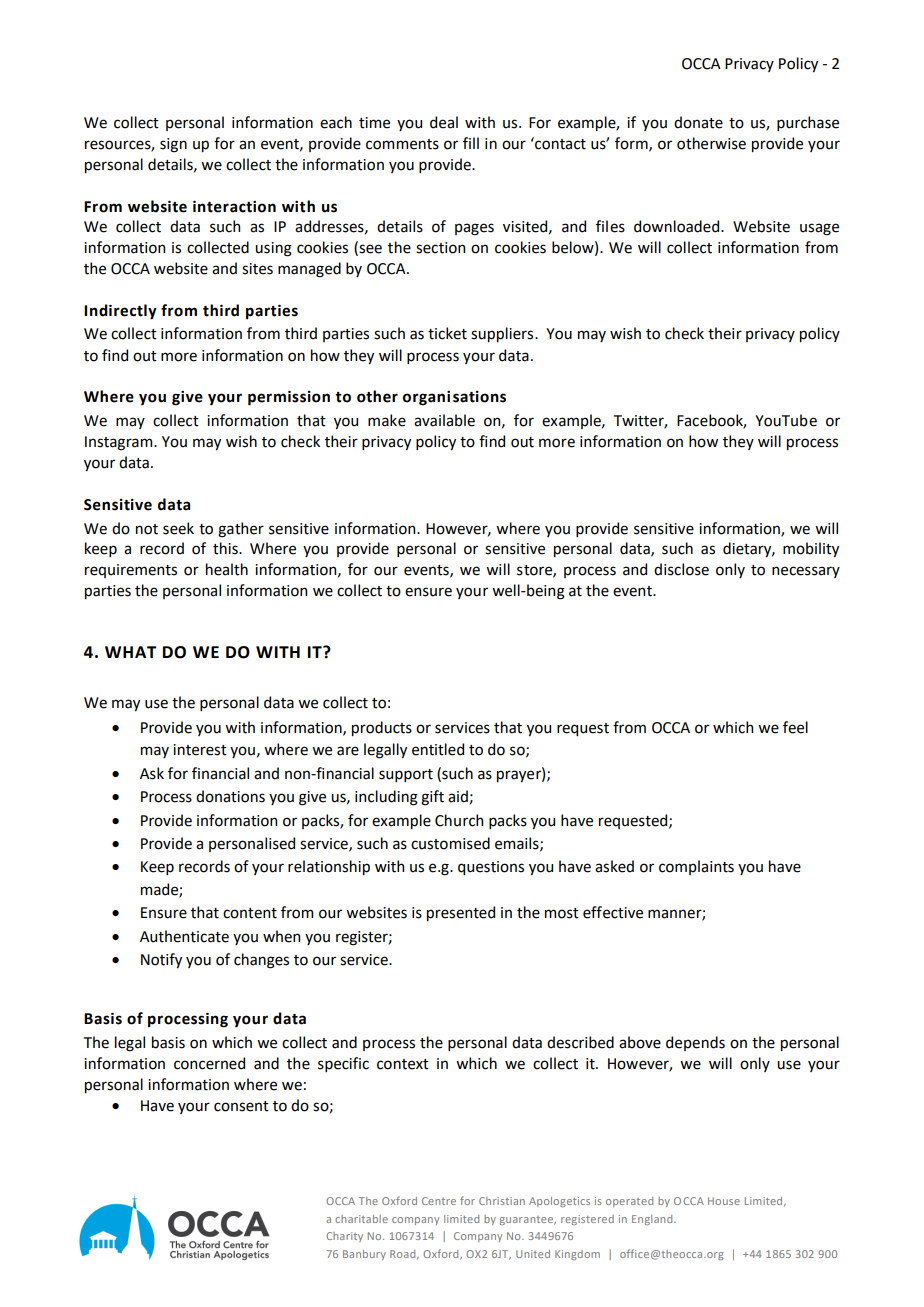 This image has height=1307, width=924. What do you see at coordinates (811, 549) in the image?
I see `mobility` at bounding box center [811, 549].
